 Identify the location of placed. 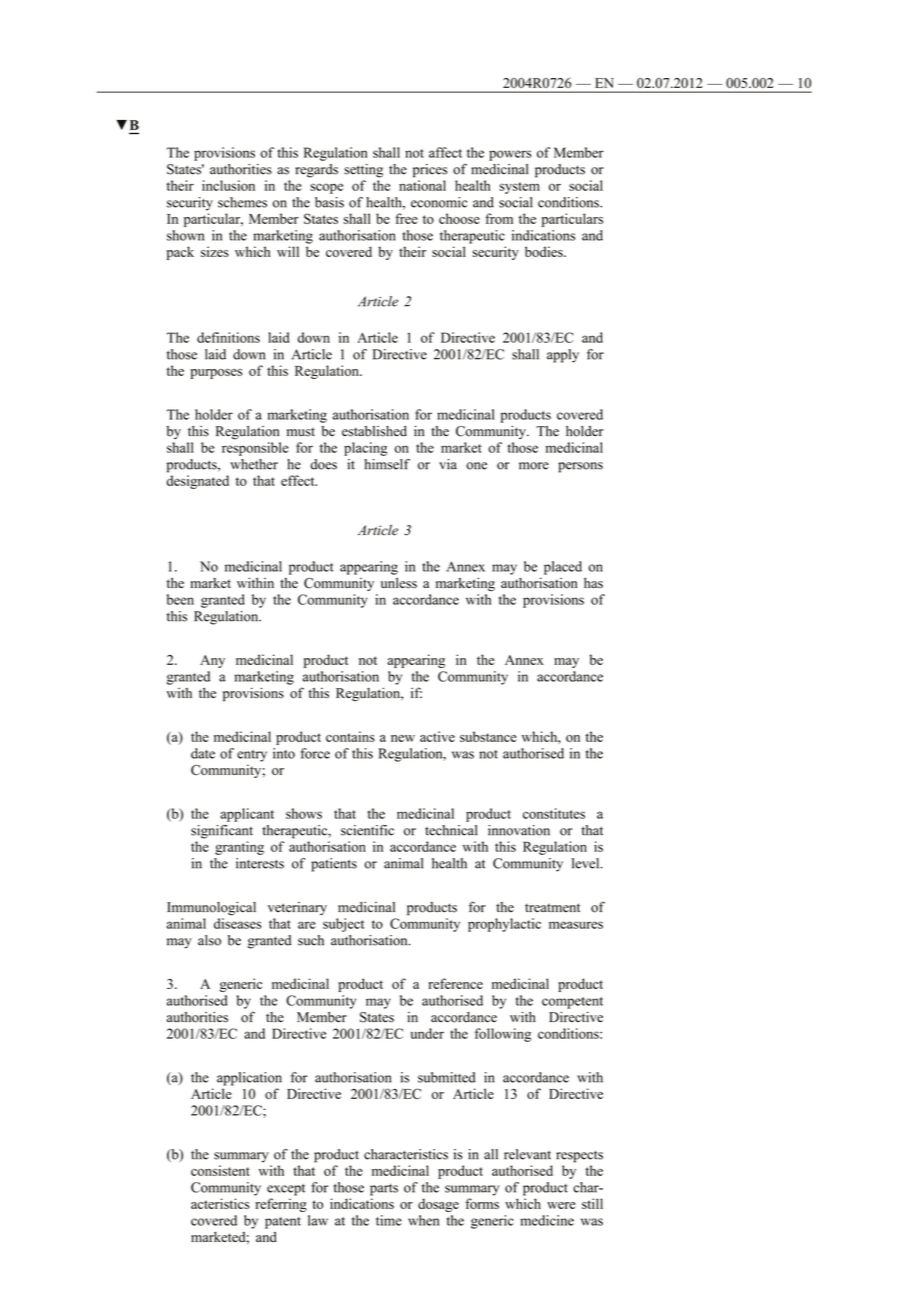
(563, 568).
